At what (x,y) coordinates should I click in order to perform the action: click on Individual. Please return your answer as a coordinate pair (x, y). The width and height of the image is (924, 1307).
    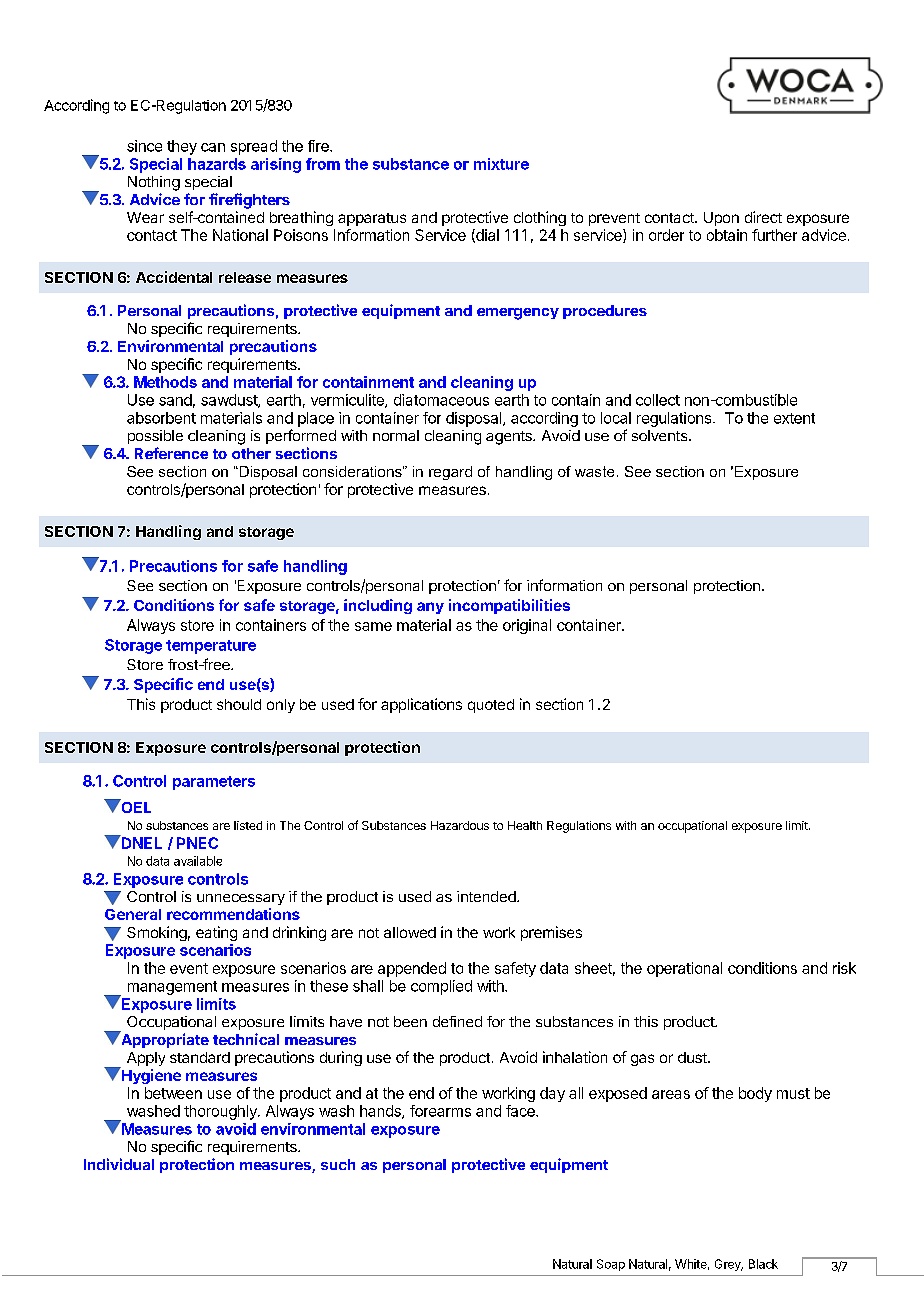
    Looking at the image, I should click on (119, 1164).
